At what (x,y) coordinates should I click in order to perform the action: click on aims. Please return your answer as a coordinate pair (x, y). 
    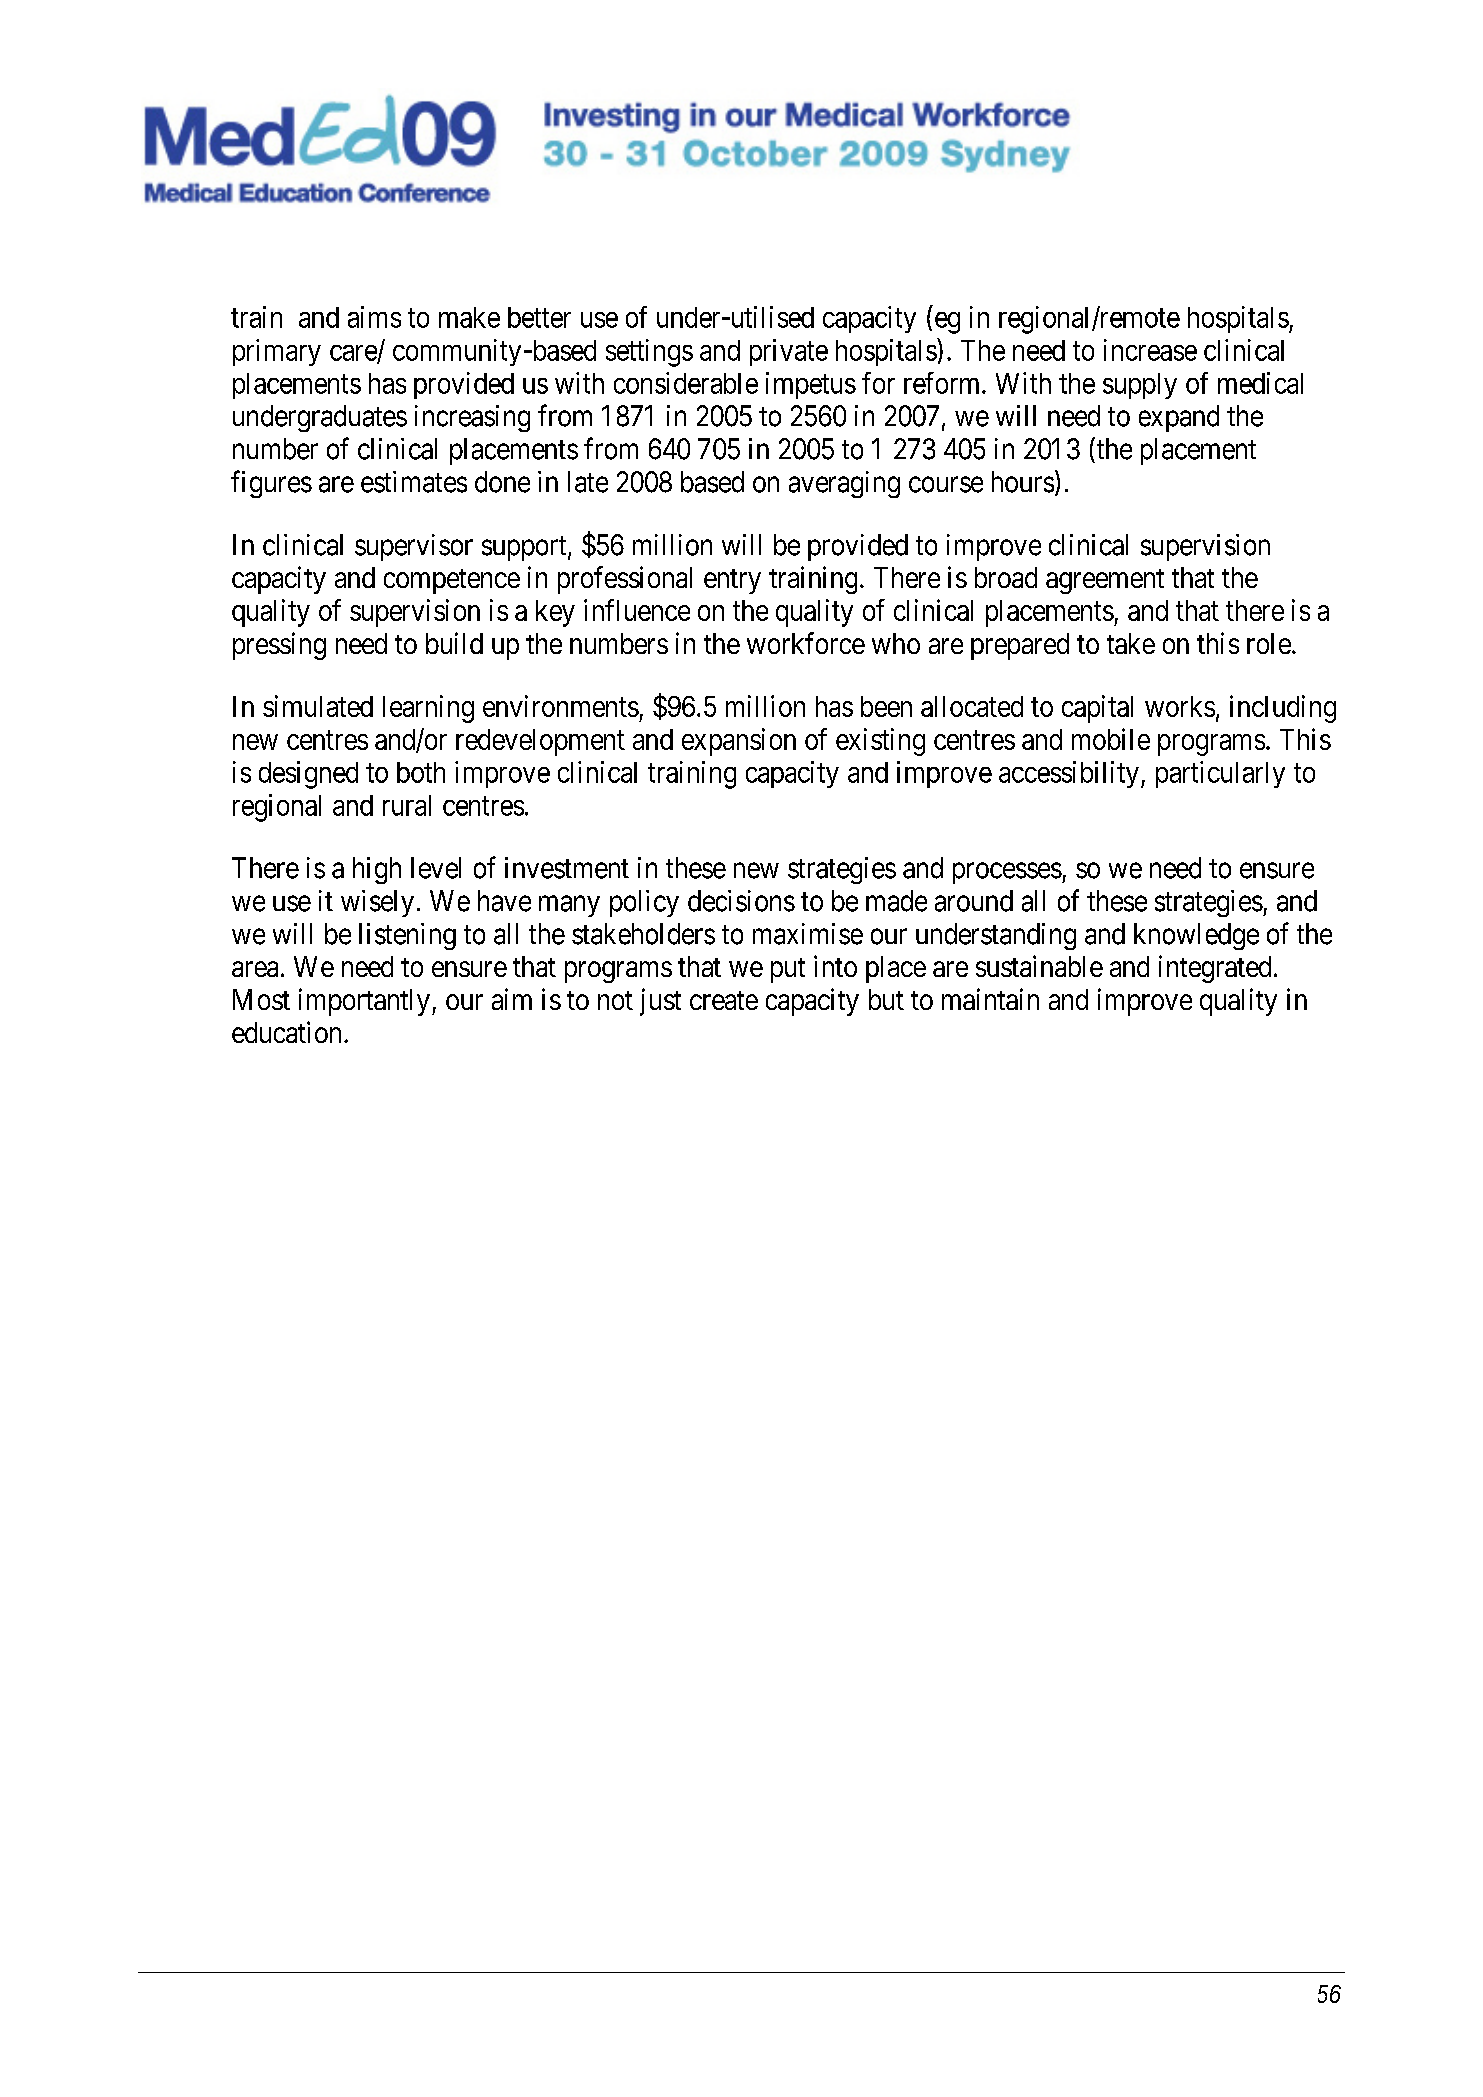
    Looking at the image, I should click on (374, 317).
